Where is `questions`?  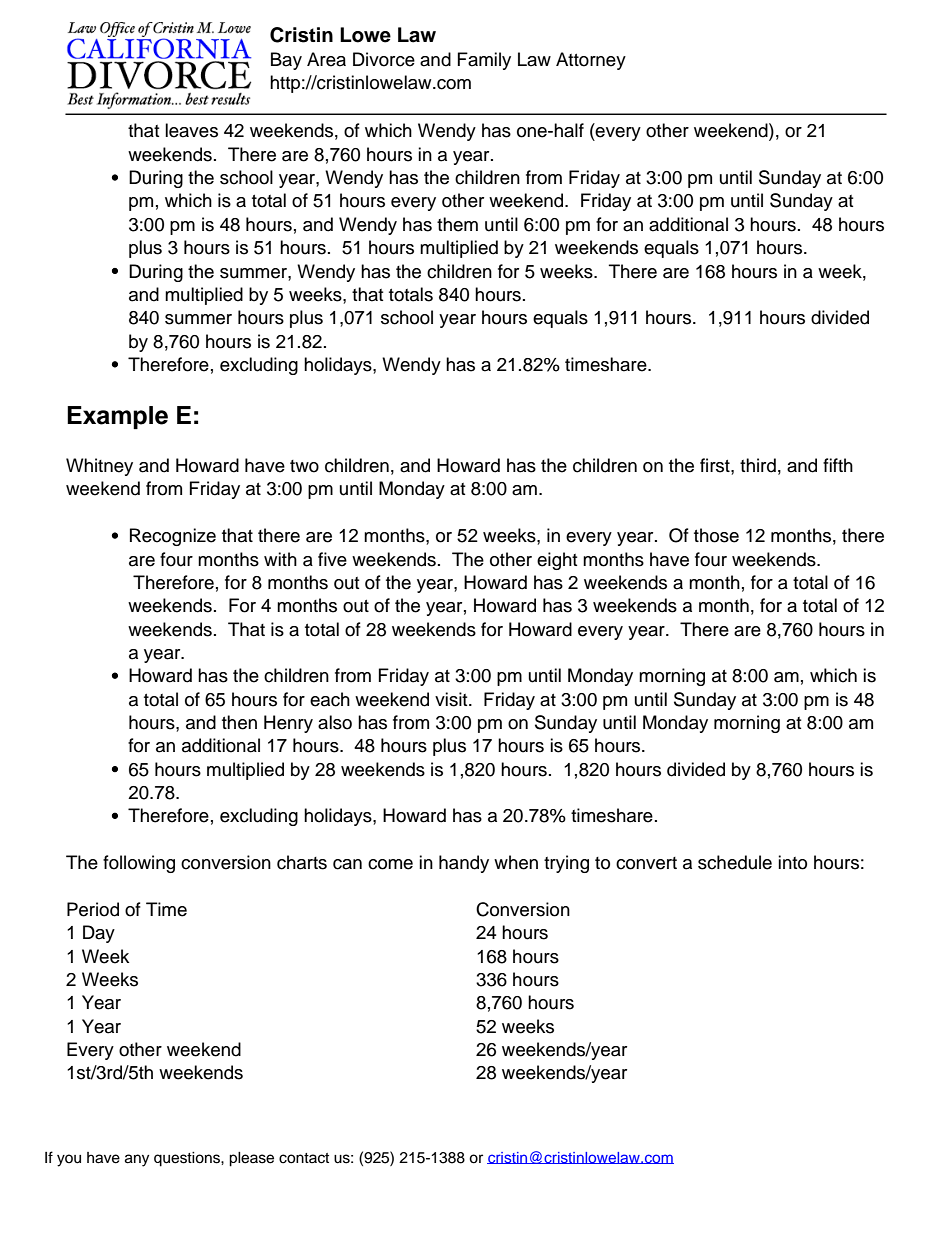 questions is located at coordinates (188, 1159).
